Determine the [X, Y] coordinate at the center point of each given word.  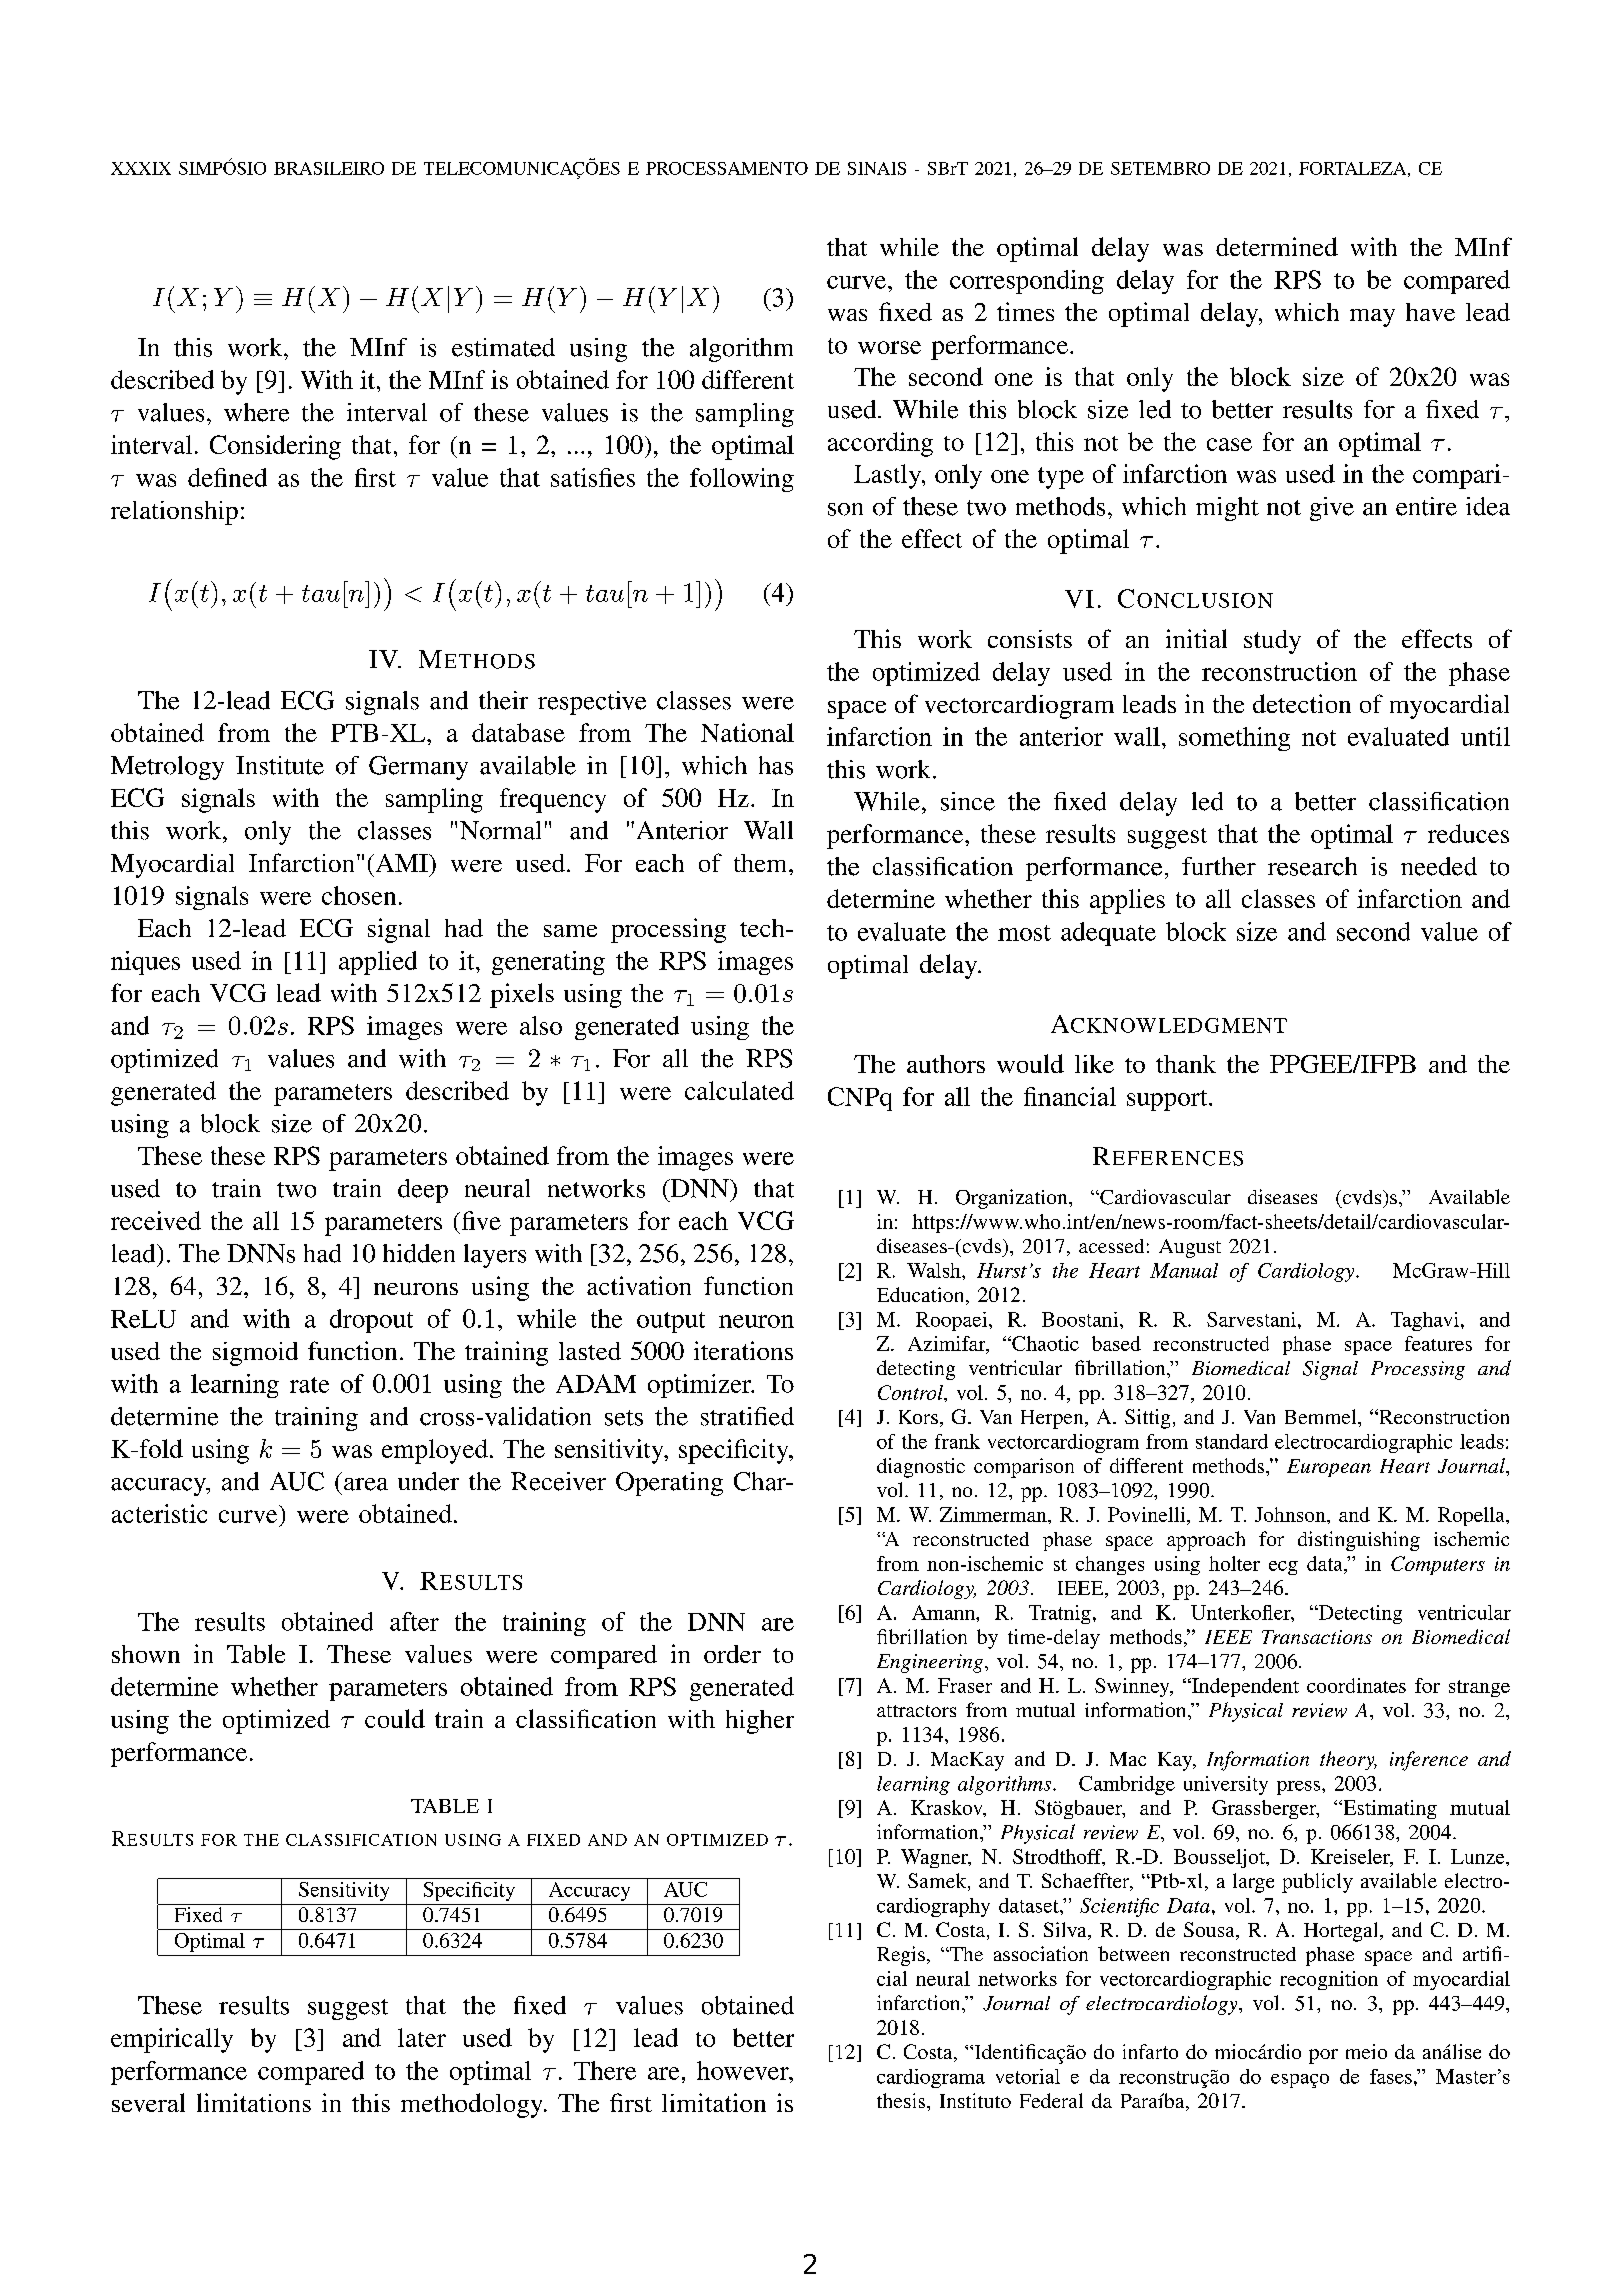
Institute [280, 765]
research [1312, 866]
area [366, 1484]
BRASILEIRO [329, 168]
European [1329, 1468]
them [762, 863]
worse [889, 347]
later [422, 2037]
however [744, 2070]
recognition [1329, 1980]
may [1372, 318]
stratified [747, 1416]
